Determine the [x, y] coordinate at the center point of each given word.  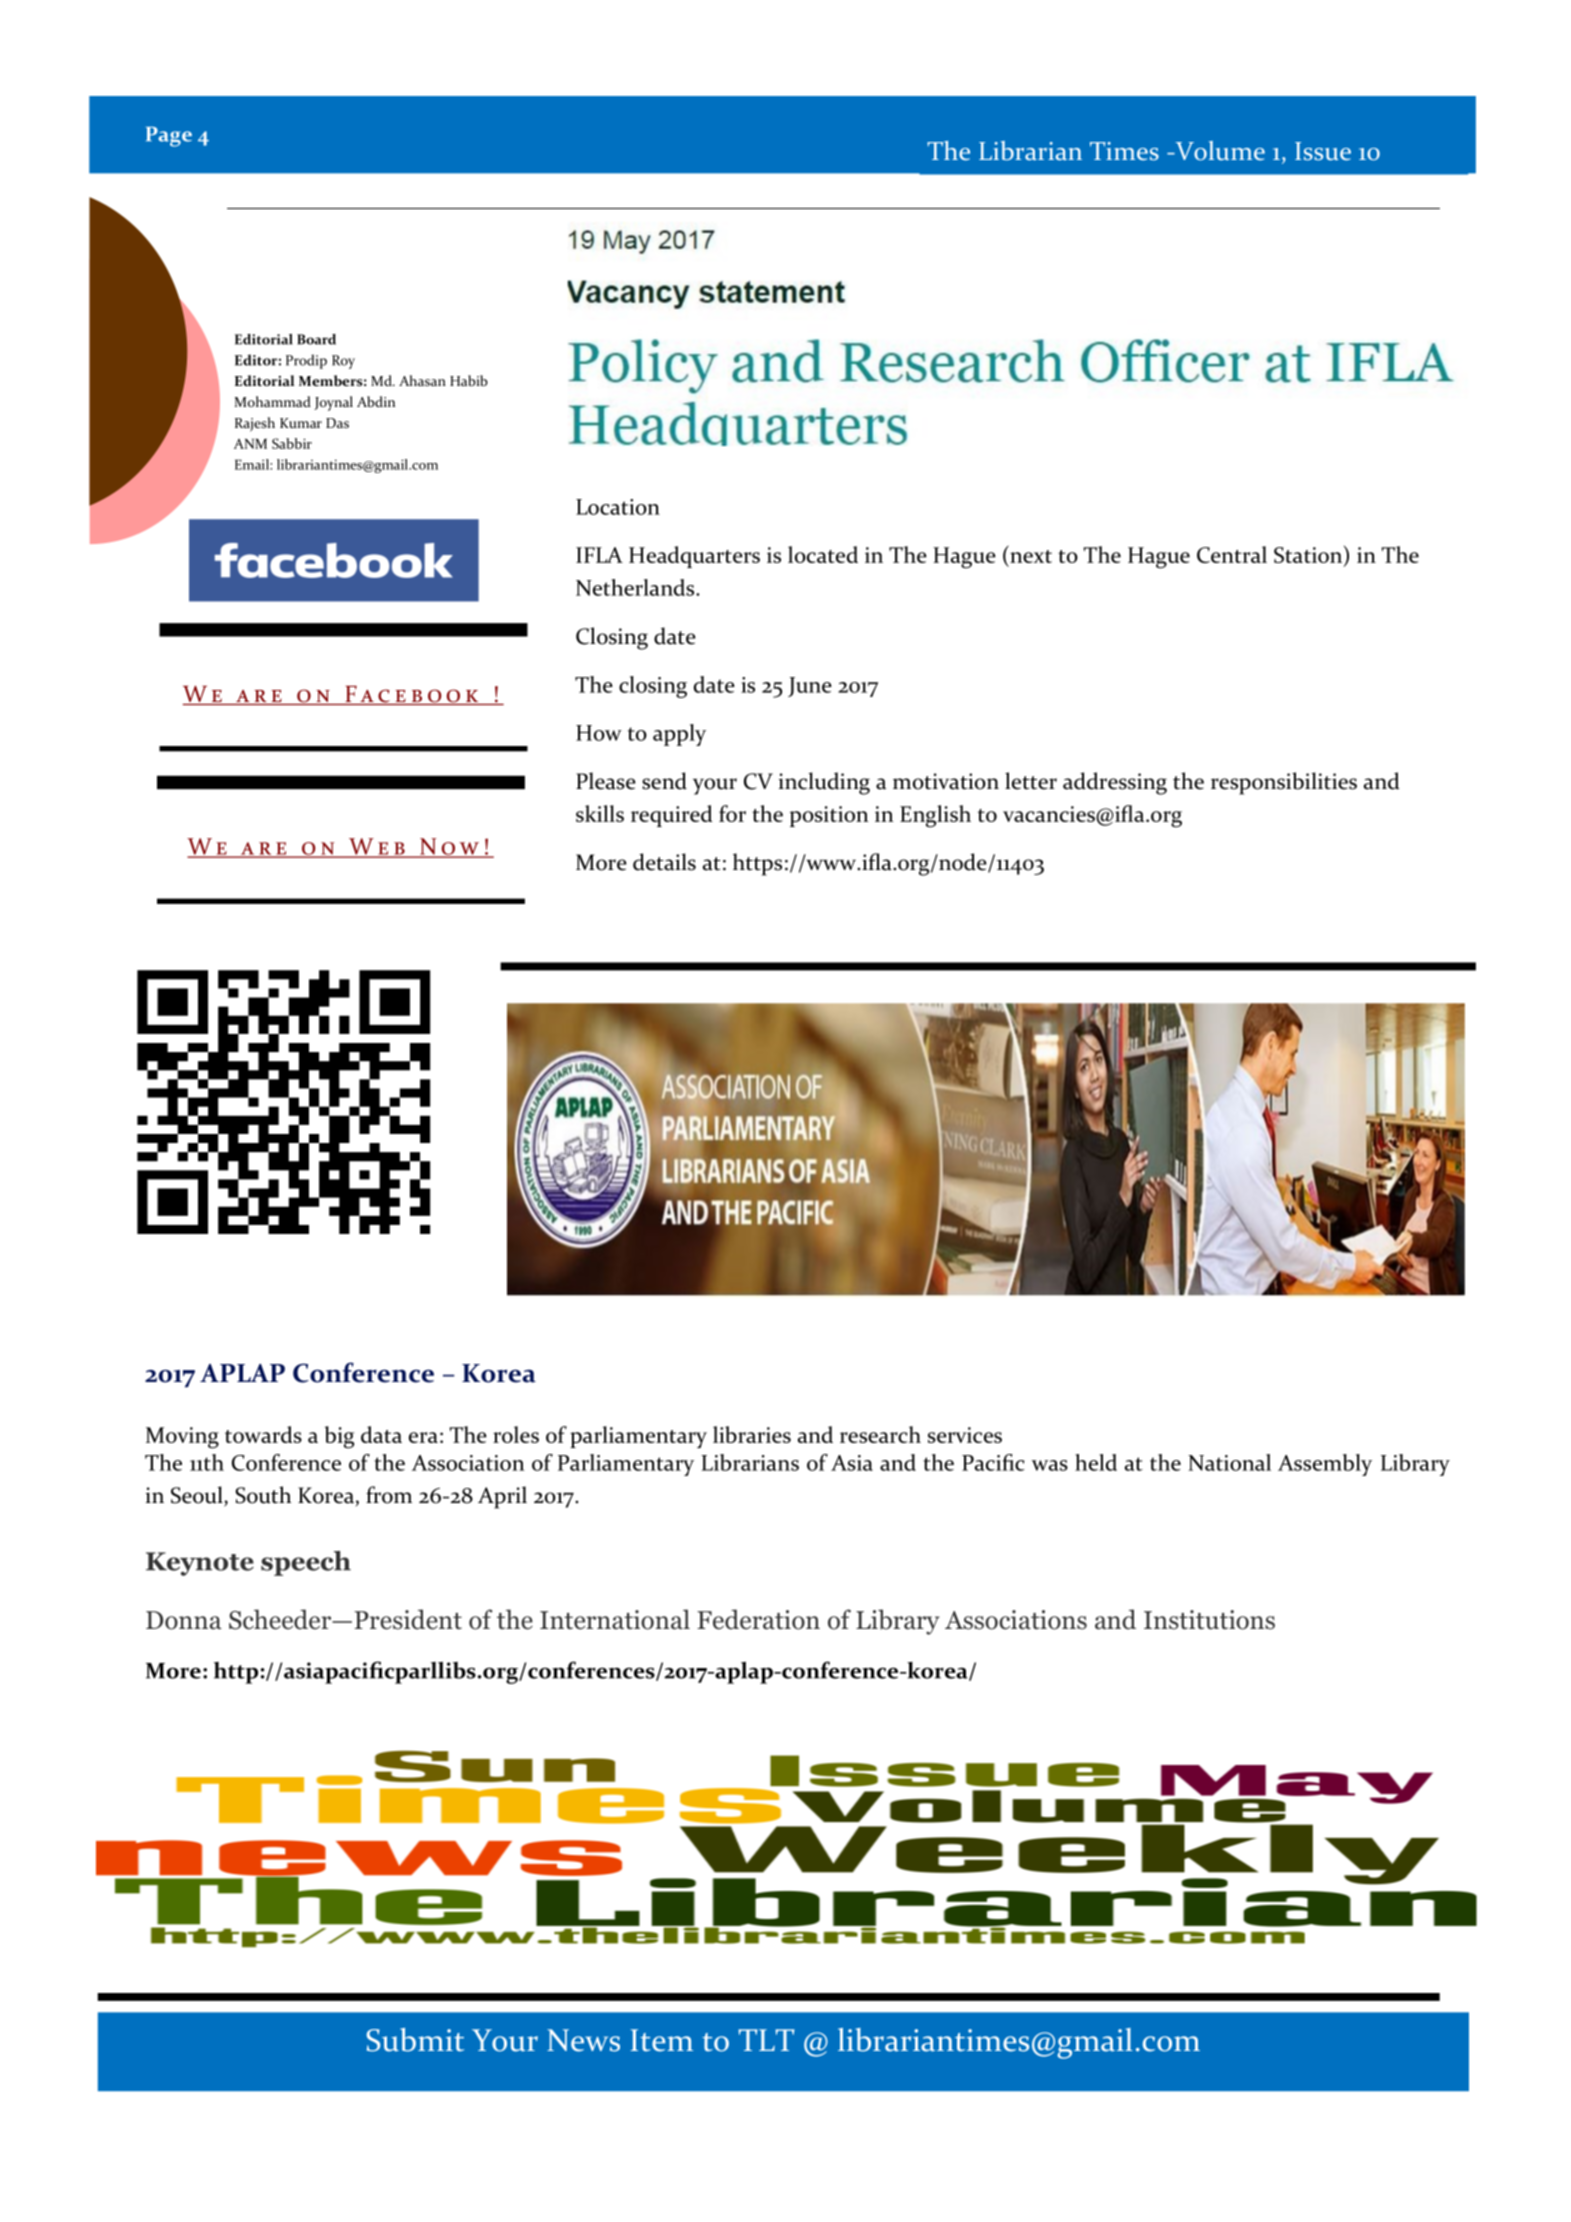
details [664, 862]
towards [263, 1434]
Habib [469, 380]
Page [169, 137]
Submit [415, 2040]
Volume [1219, 151]
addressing [1115, 783]
